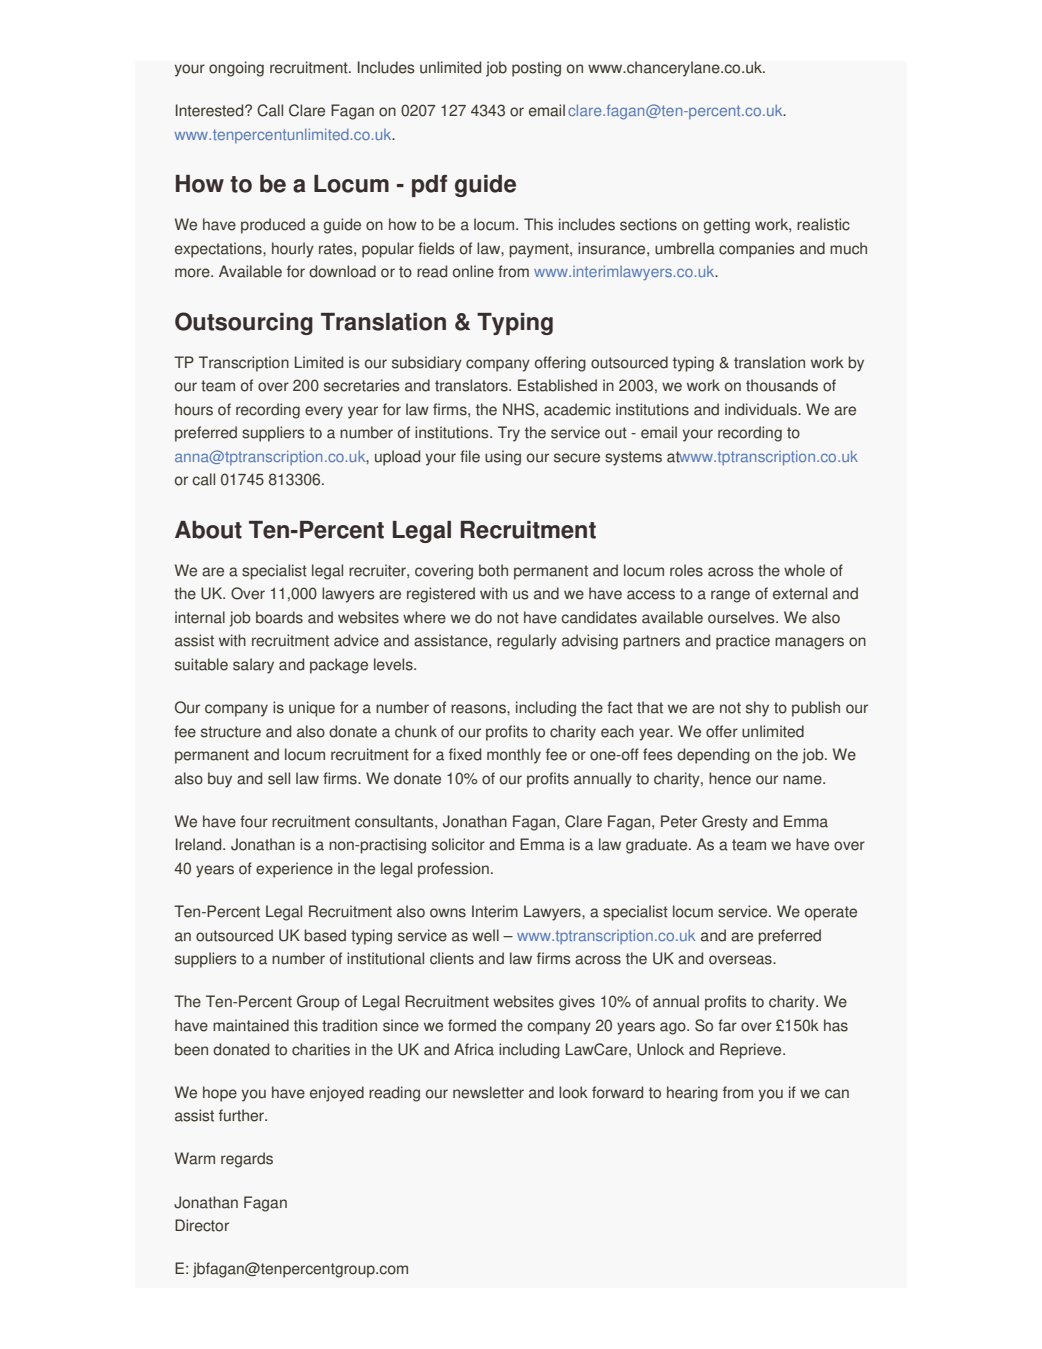  Describe the element at coordinates (236, 69) in the image. I see `ongoing` at that location.
